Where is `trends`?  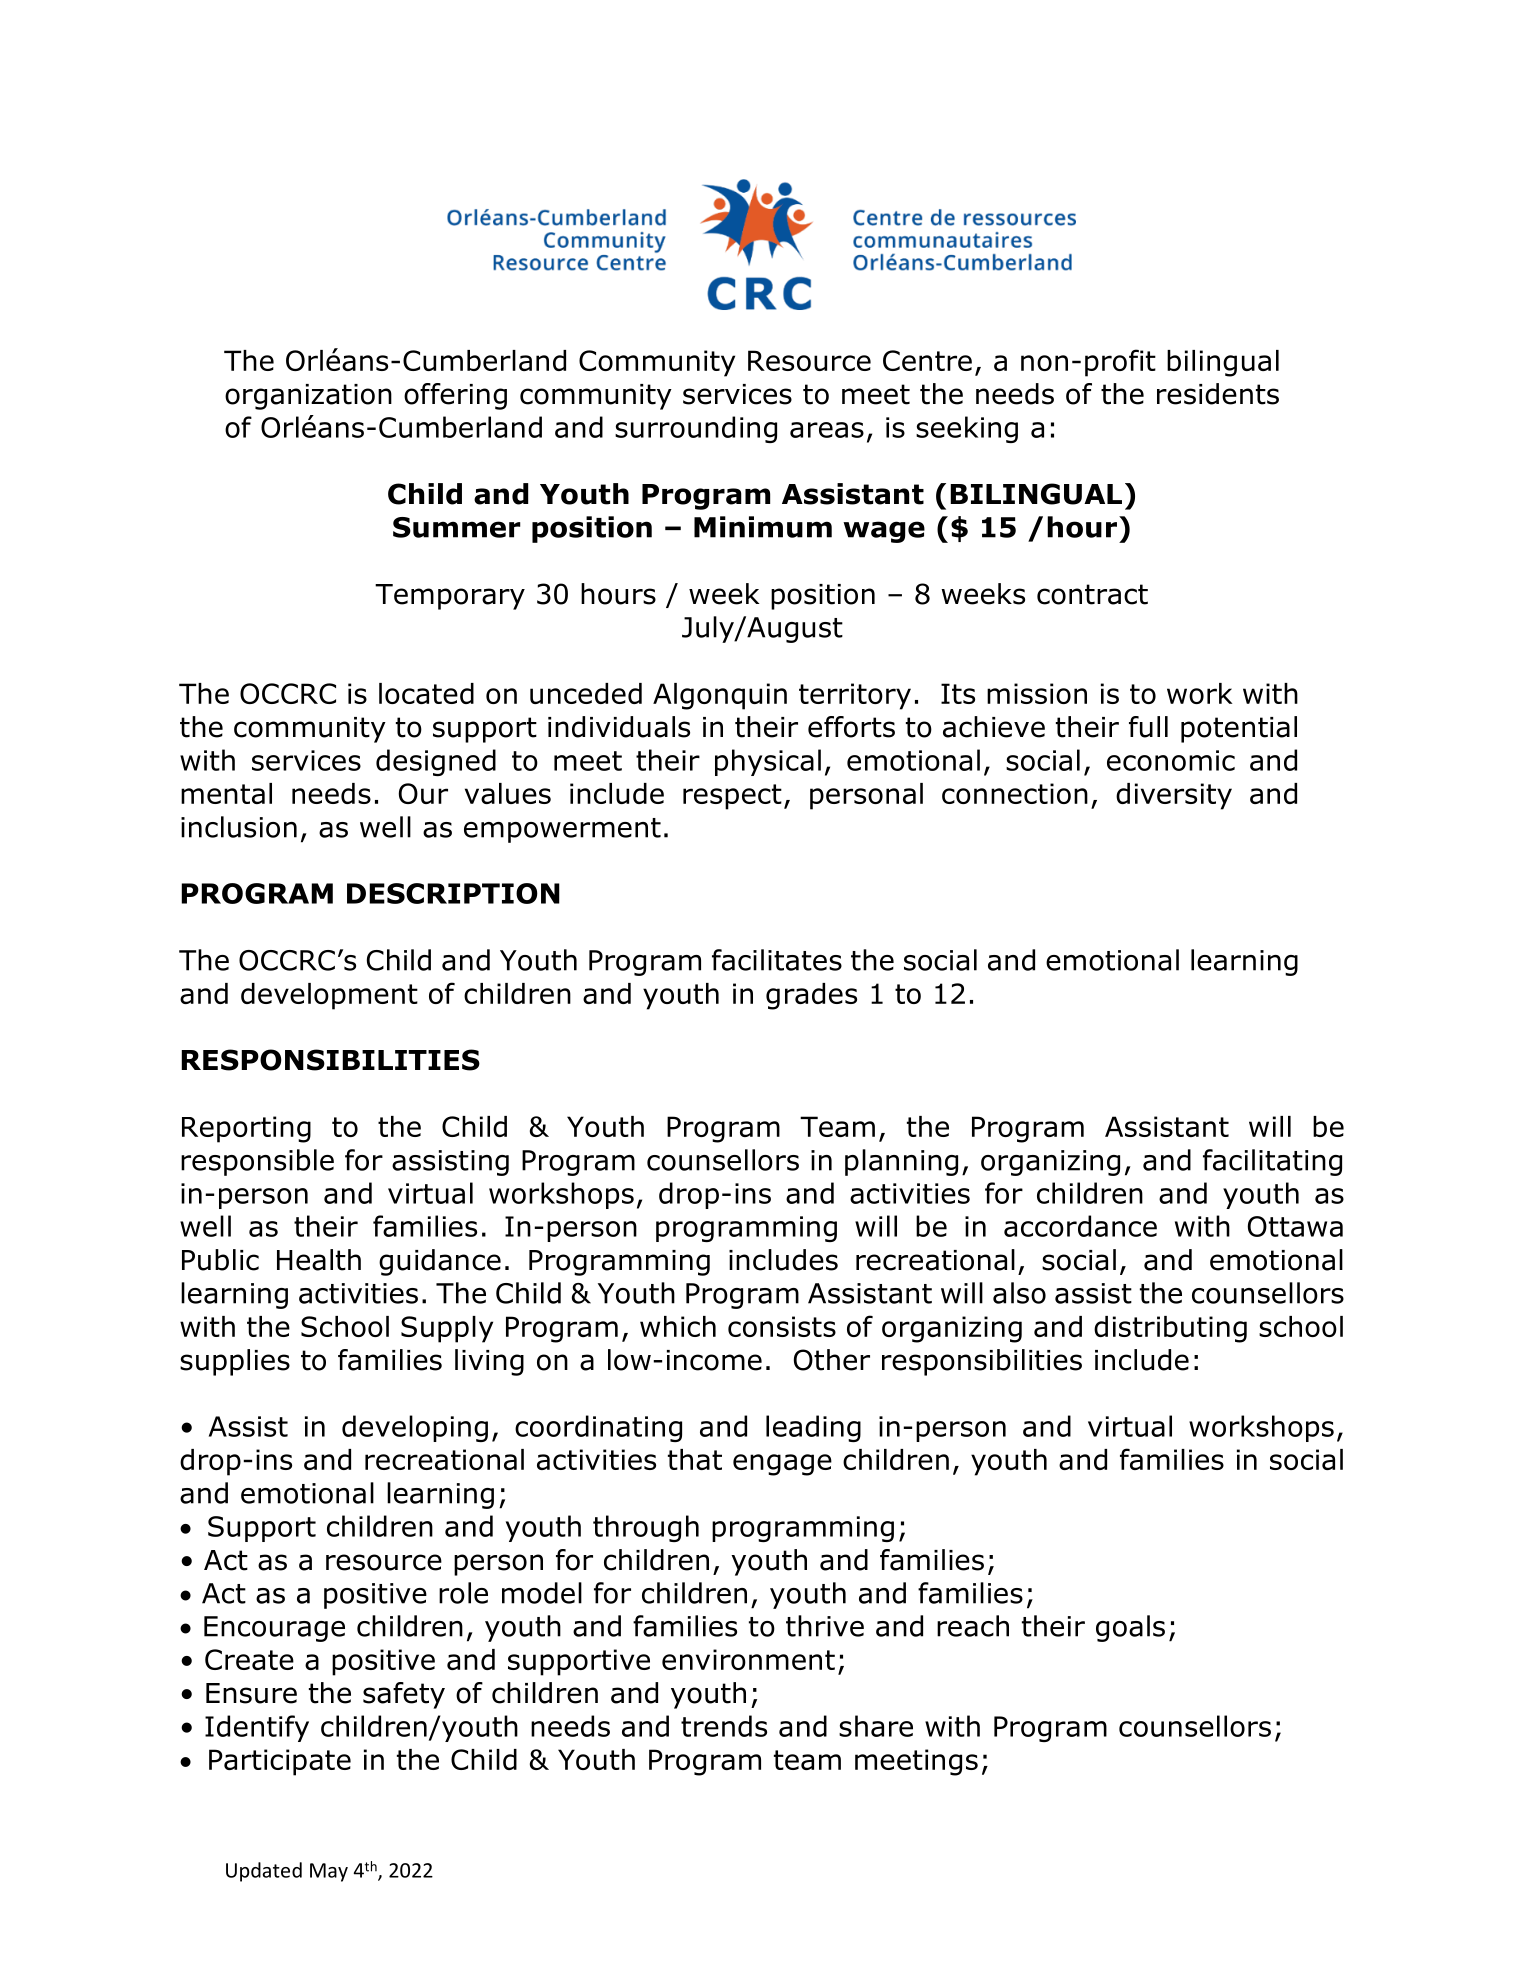
trends is located at coordinates (724, 1726).
